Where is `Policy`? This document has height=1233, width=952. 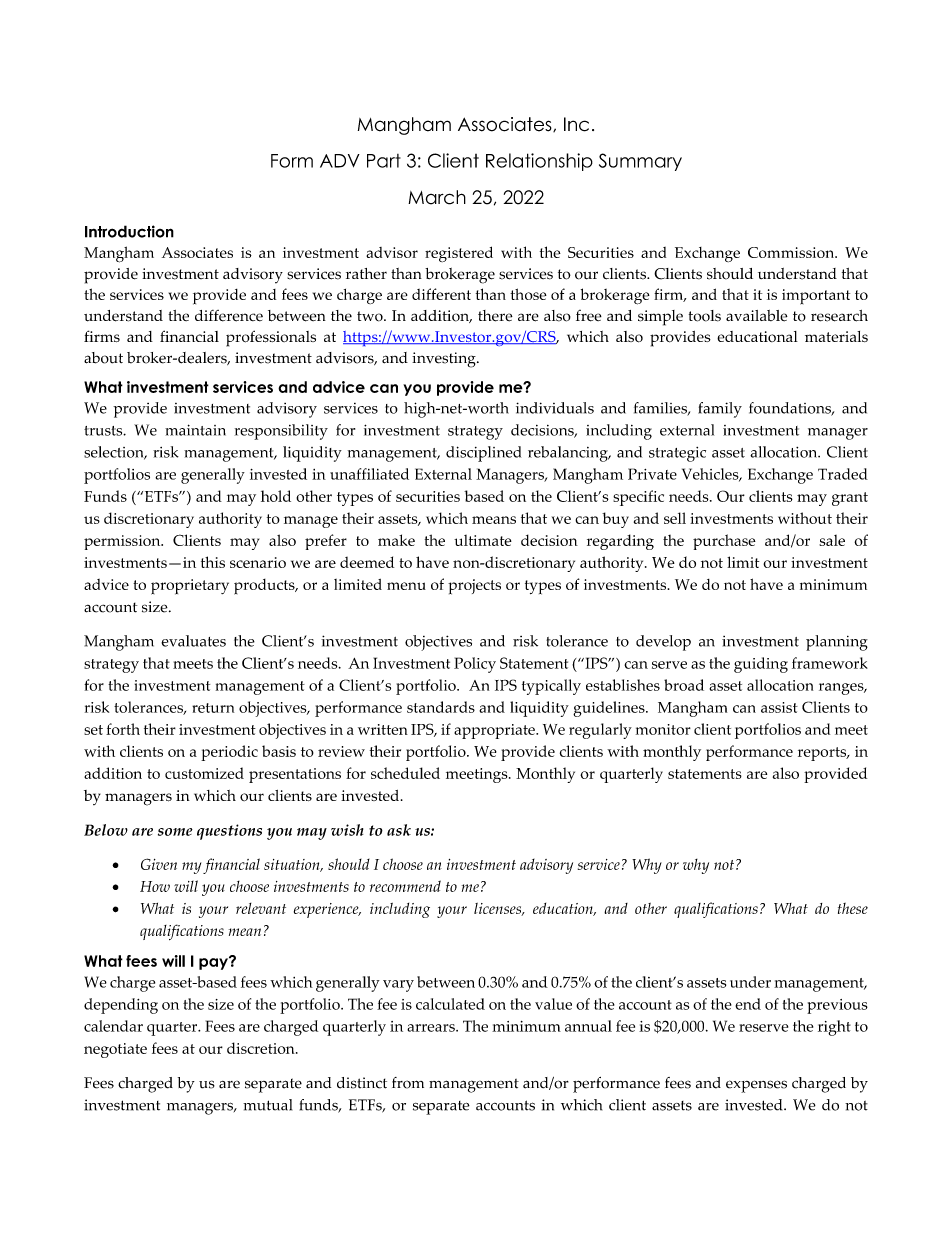 Policy is located at coordinates (475, 665).
